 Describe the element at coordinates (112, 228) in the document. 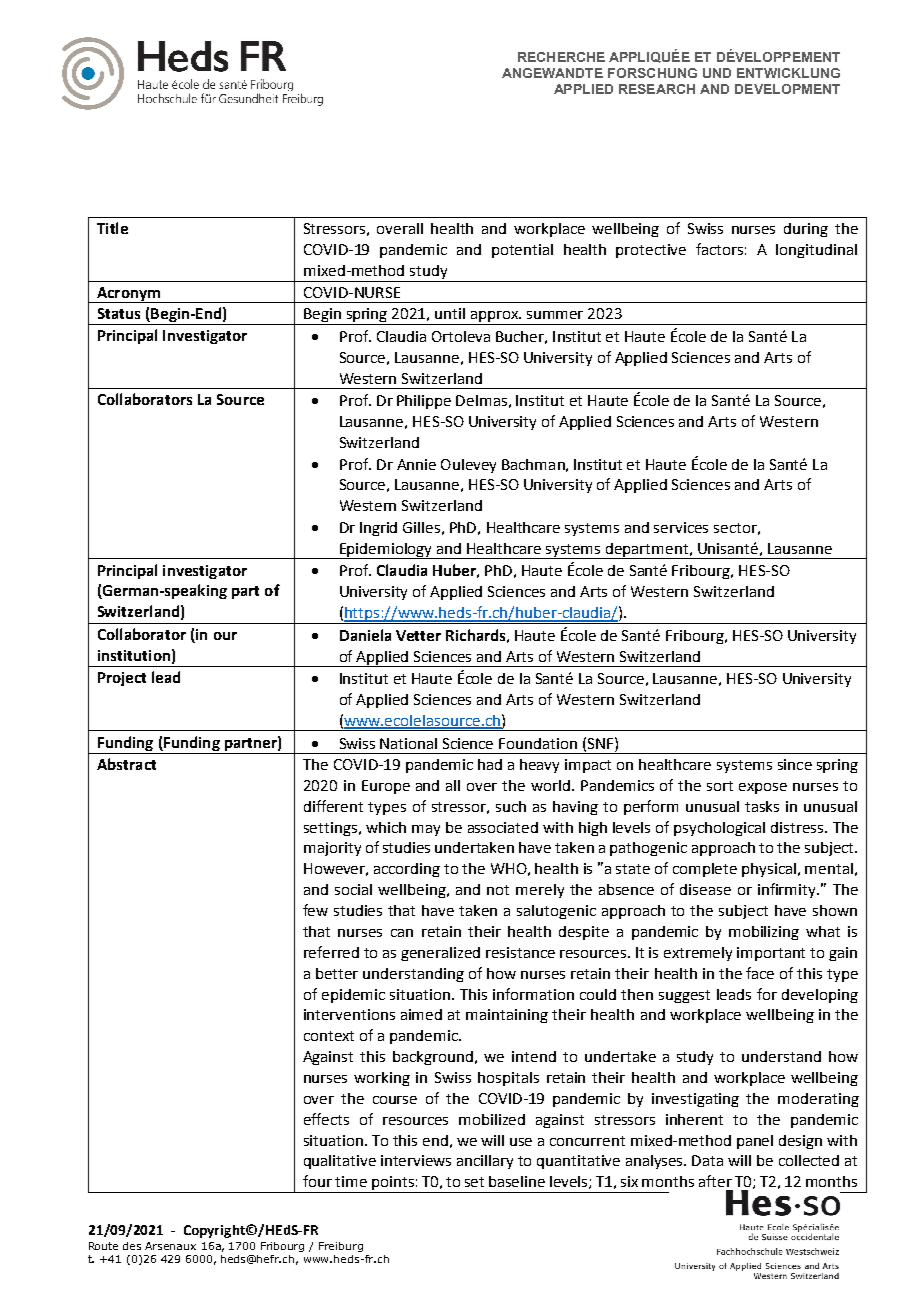

I see `Title` at that location.
